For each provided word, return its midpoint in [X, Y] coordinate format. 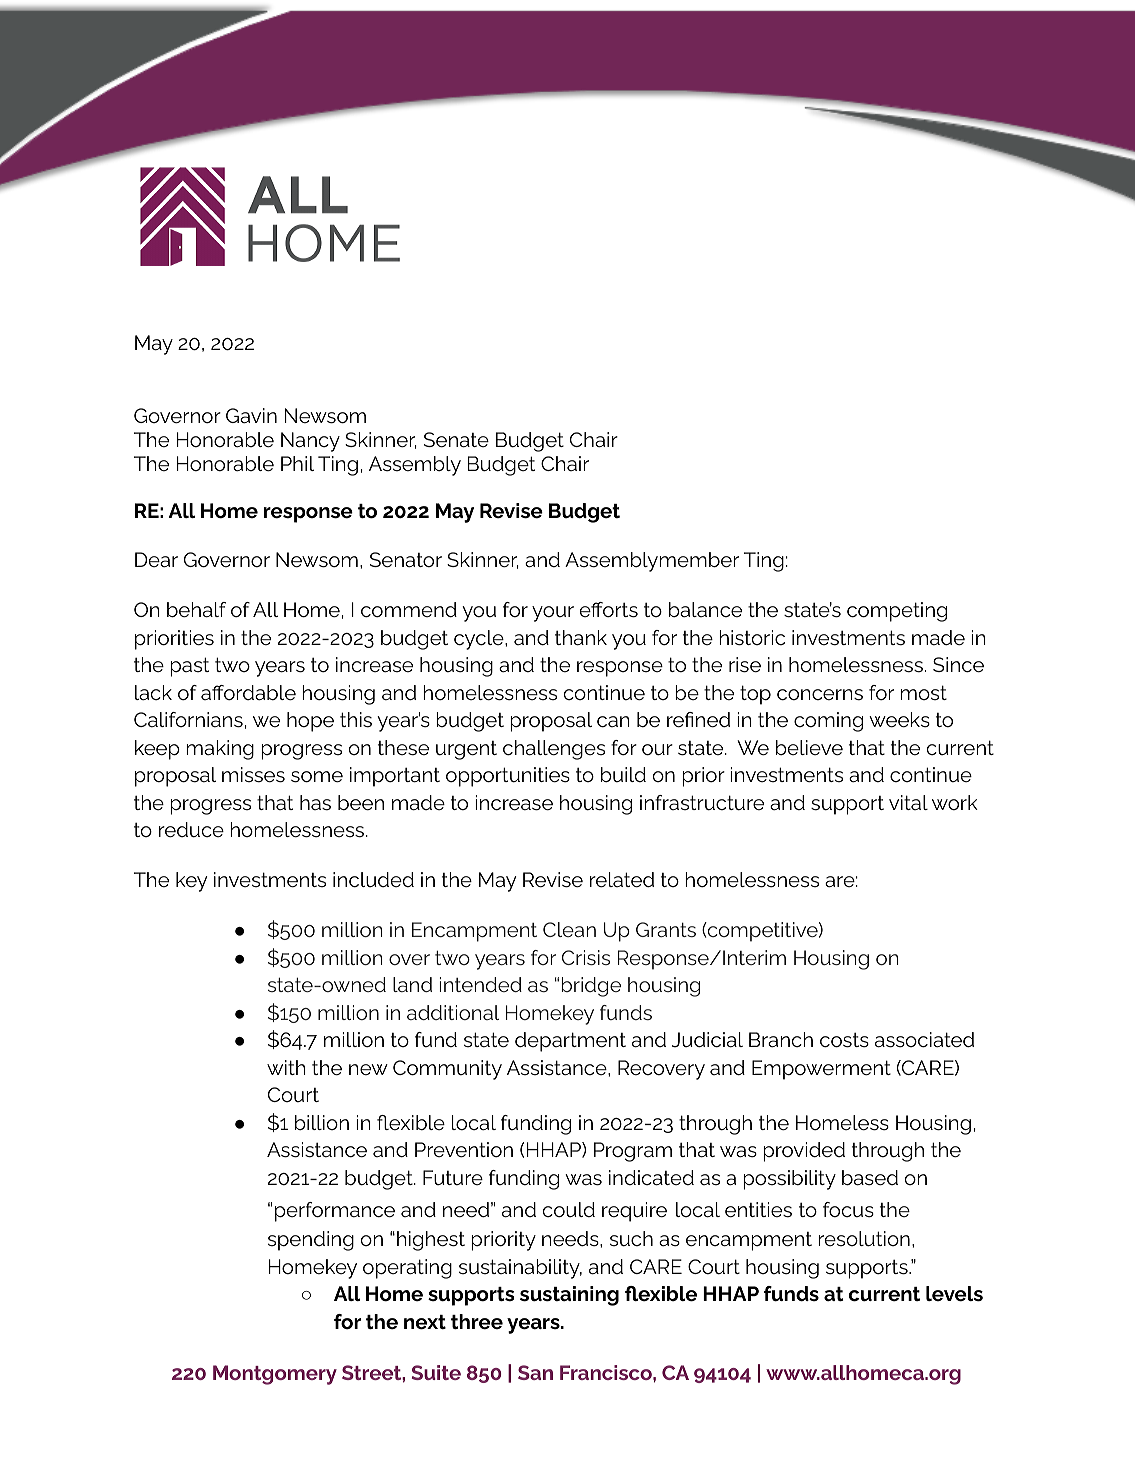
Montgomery [275, 1375]
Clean [569, 929]
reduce [191, 830]
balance [705, 610]
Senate [456, 440]
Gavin [251, 416]
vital [908, 802]
